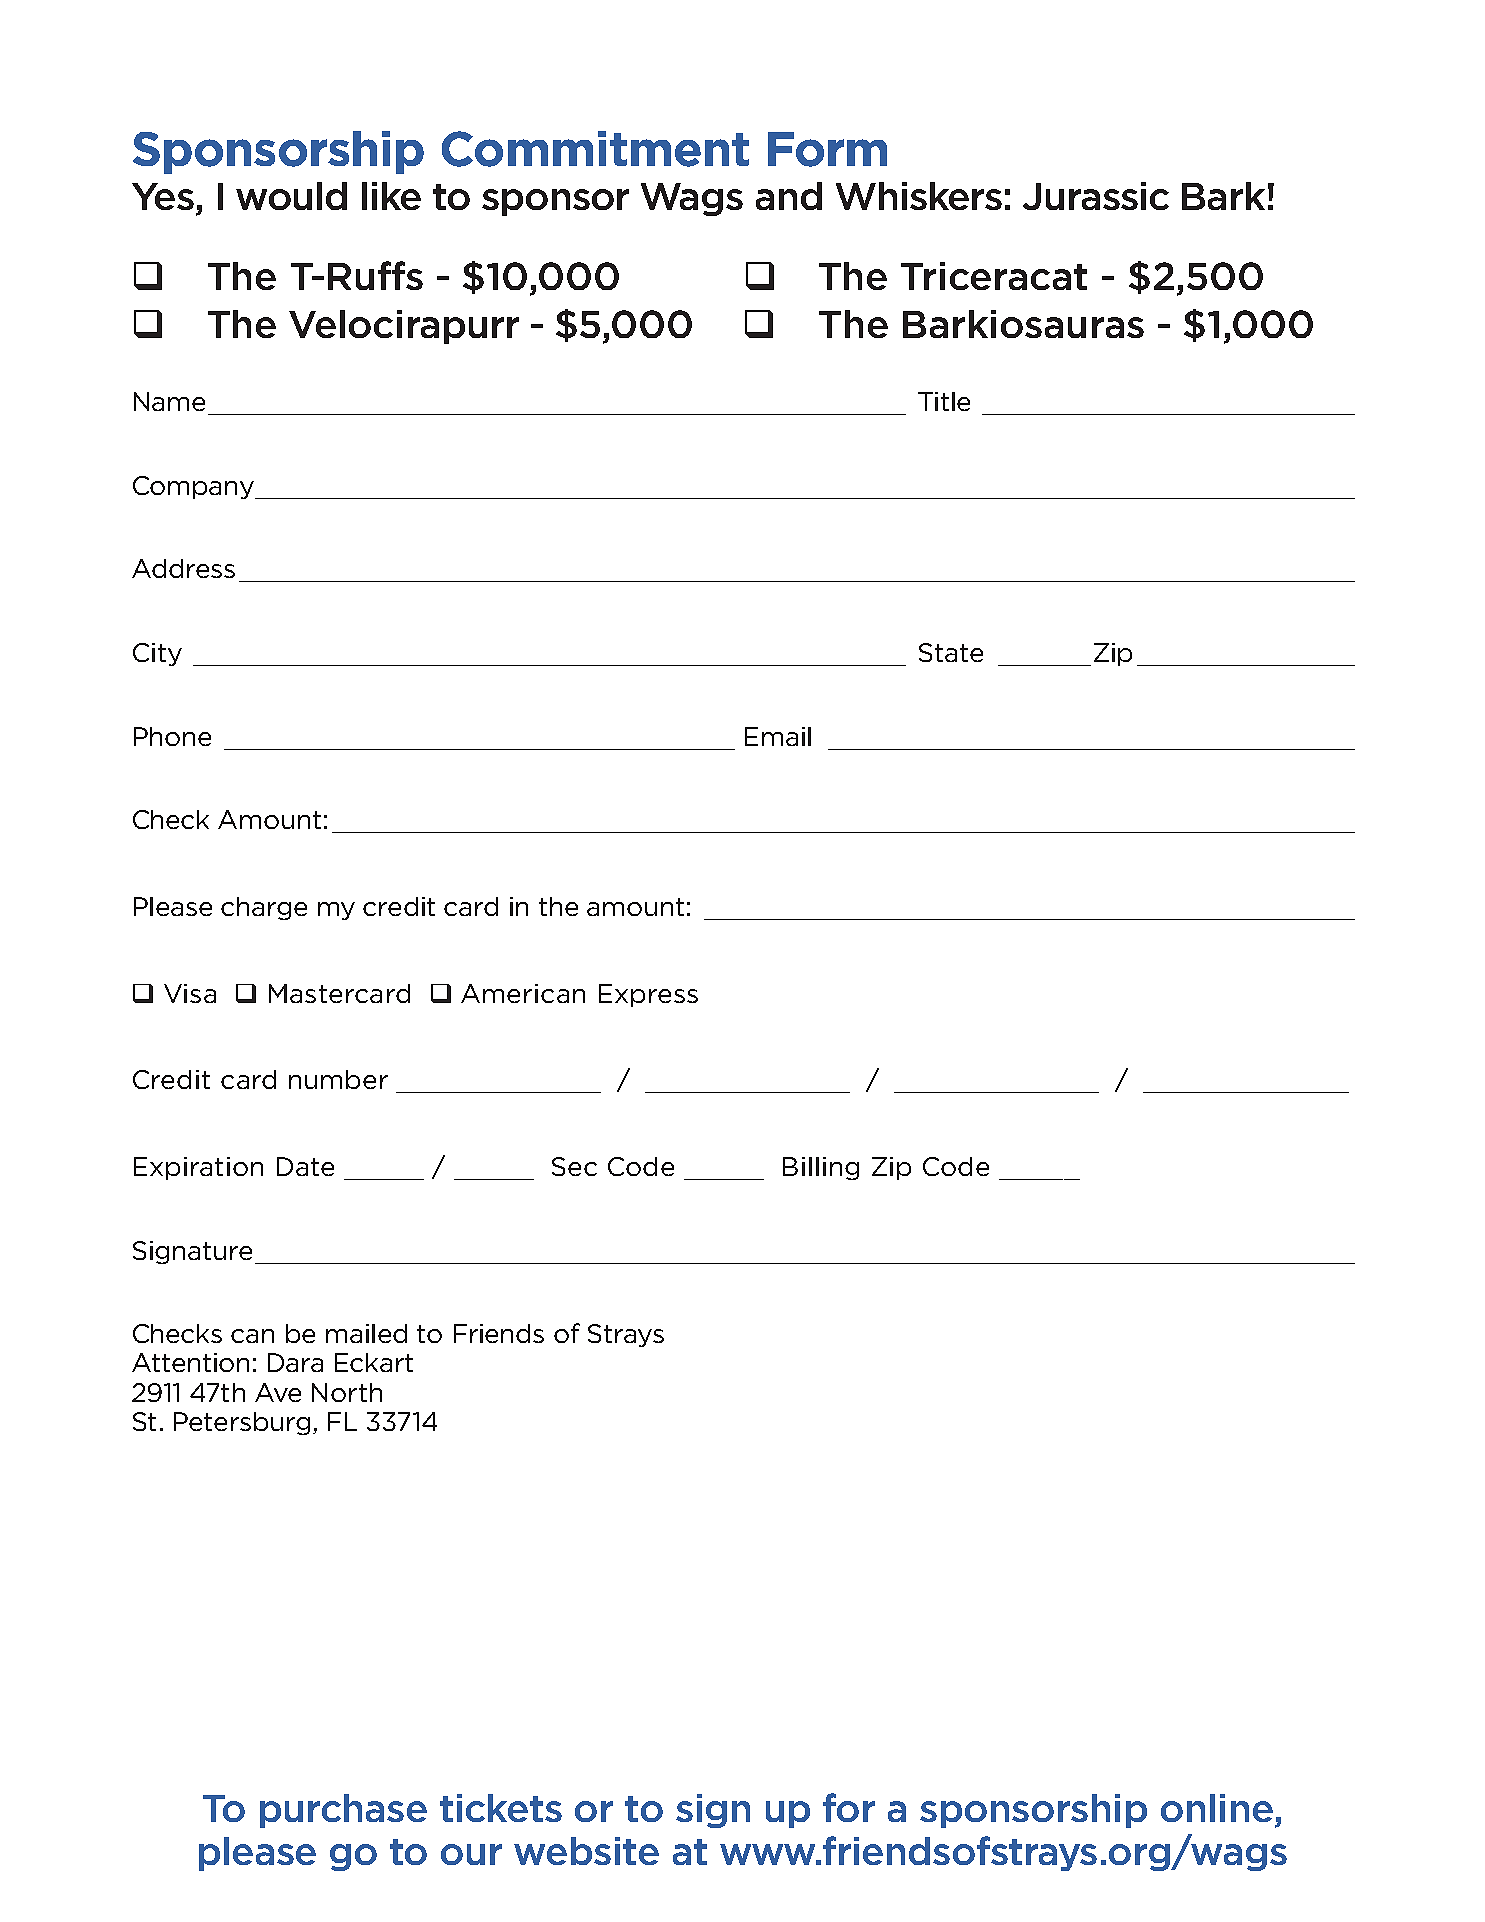 This screenshot has width=1485, height=1922. I want to click on Ave, so click(278, 1392).
